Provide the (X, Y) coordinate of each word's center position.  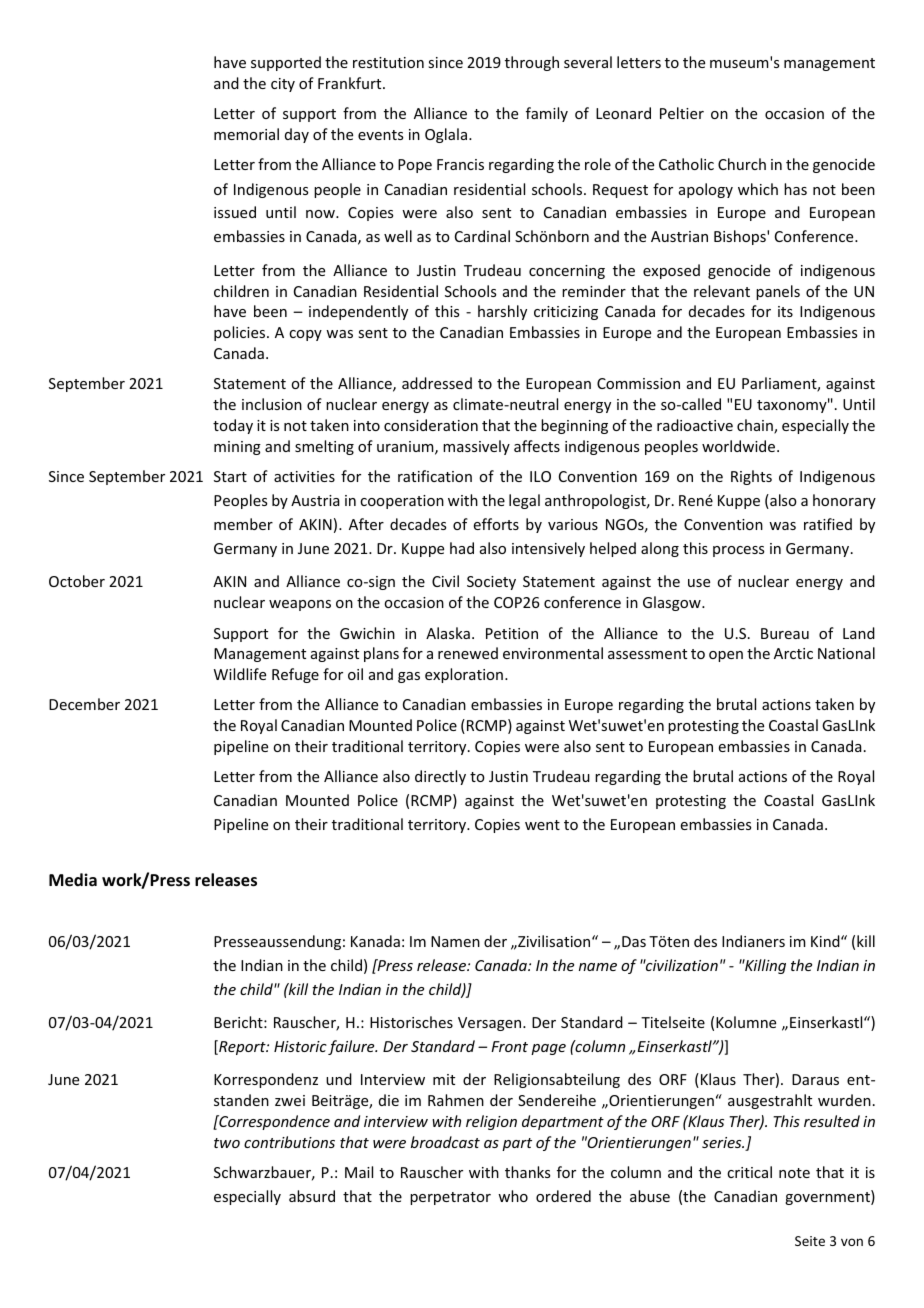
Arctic (793, 653)
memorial (246, 134)
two (227, 1143)
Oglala (446, 135)
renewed (468, 653)
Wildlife (240, 674)
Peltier (682, 113)
